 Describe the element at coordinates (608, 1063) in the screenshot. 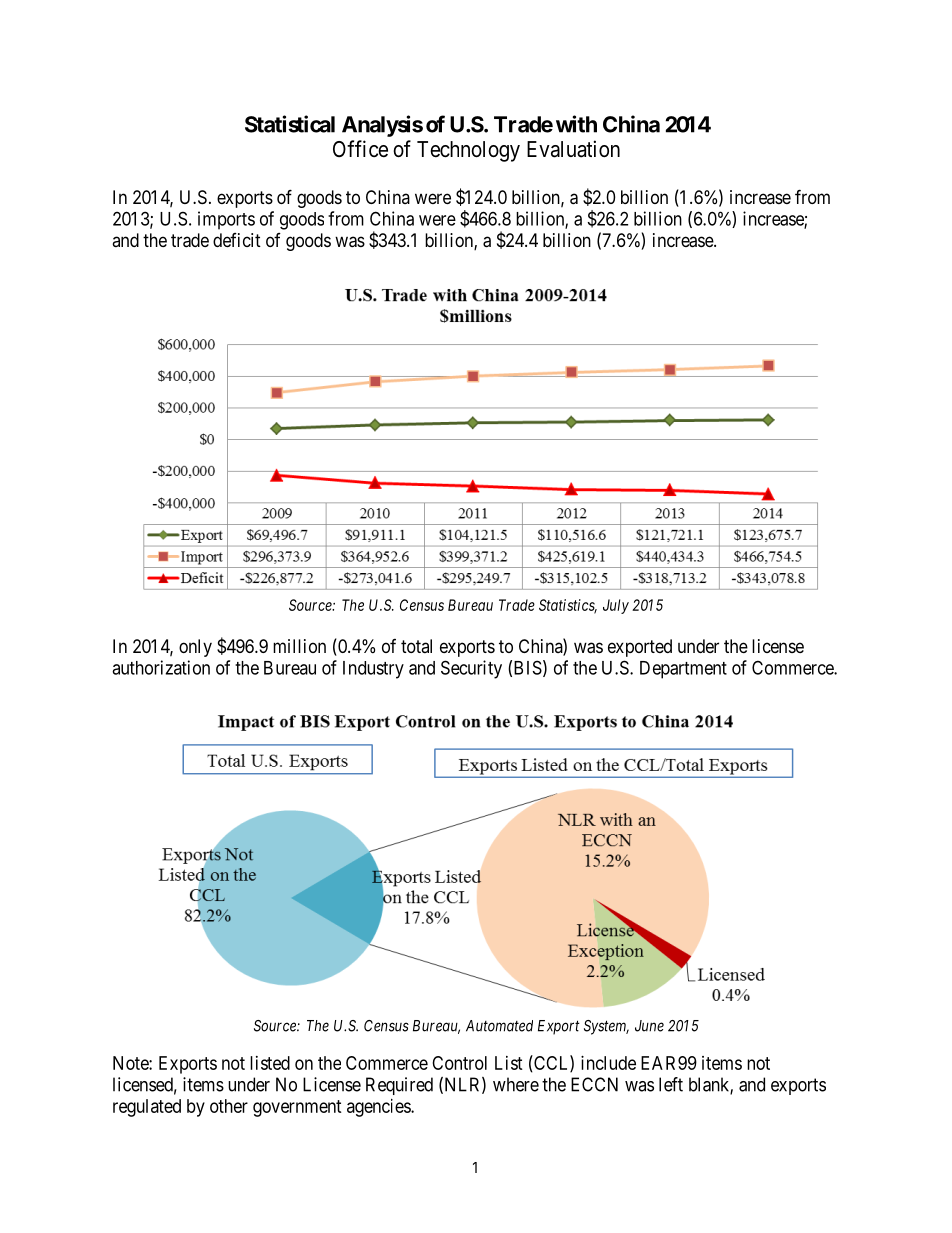

I see `include` at that location.
